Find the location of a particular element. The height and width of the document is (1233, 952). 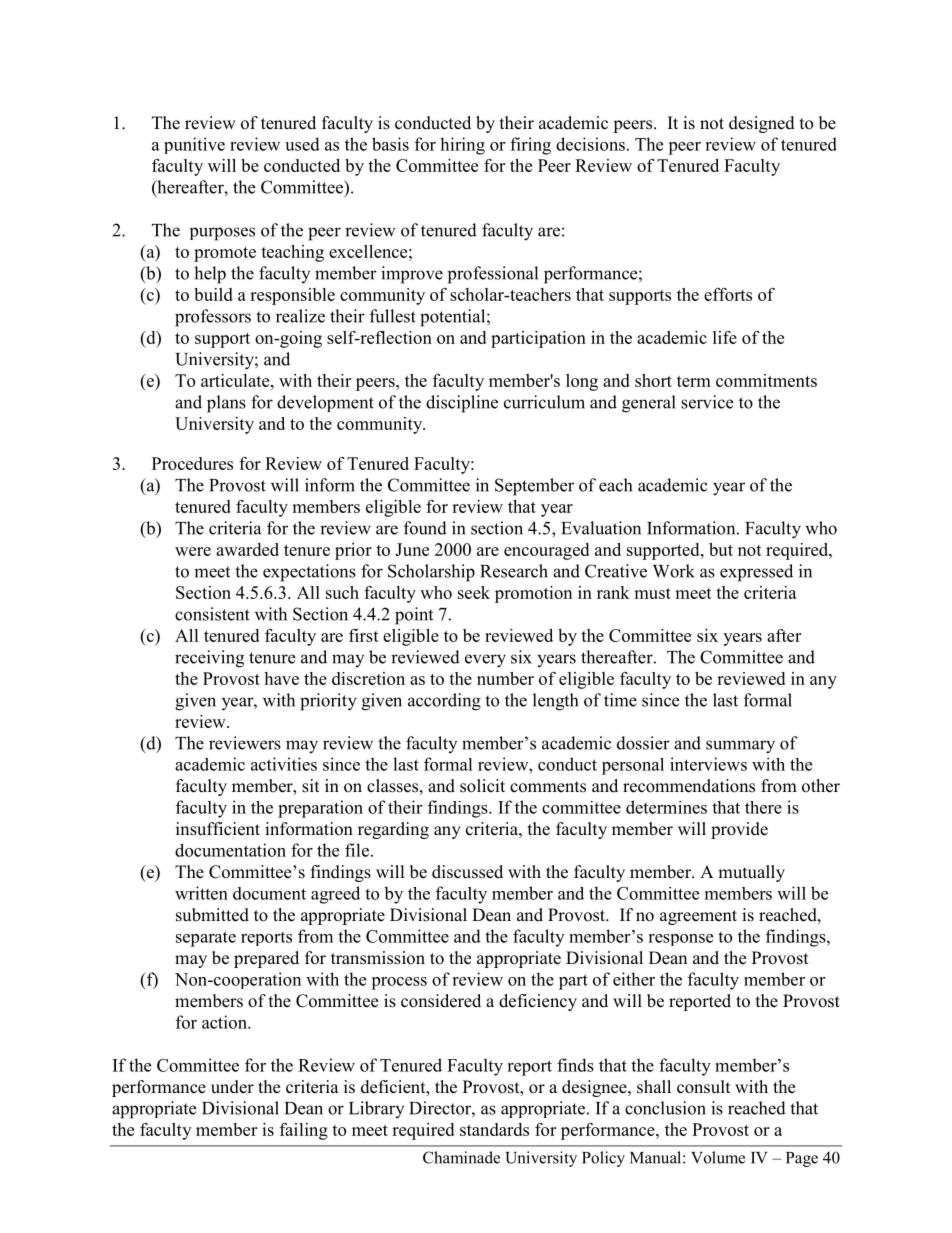

solicit is located at coordinates (482, 786).
